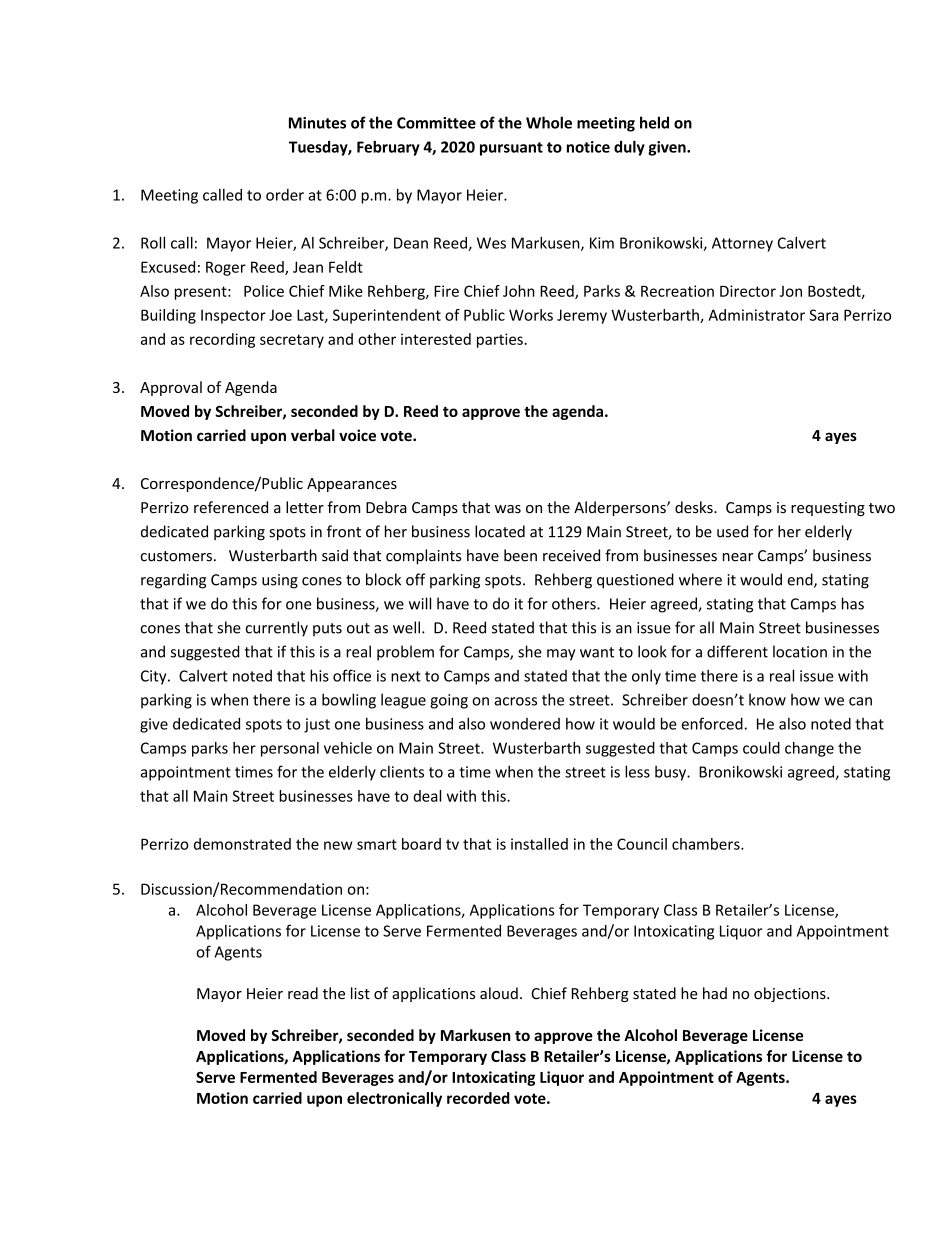 The width and height of the image is (952, 1233). What do you see at coordinates (231, 507) in the image?
I see `referenced` at bounding box center [231, 507].
